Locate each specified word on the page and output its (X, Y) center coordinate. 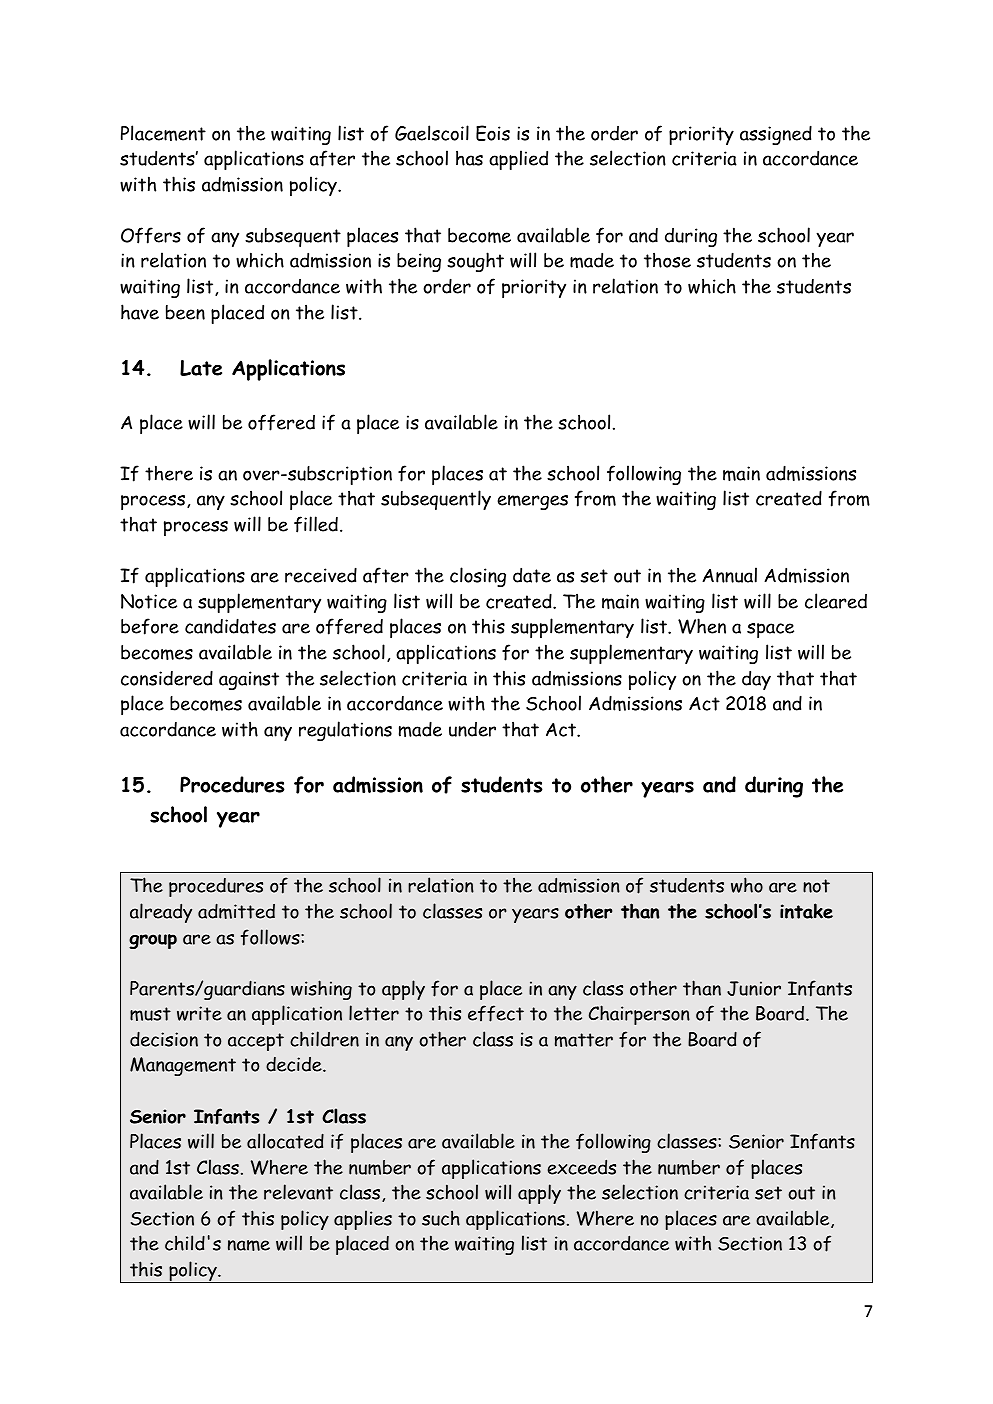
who (747, 885)
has (469, 158)
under (472, 729)
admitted (236, 911)
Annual (729, 575)
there (169, 473)
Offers (151, 235)
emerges (532, 502)
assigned (776, 135)
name (249, 1245)
